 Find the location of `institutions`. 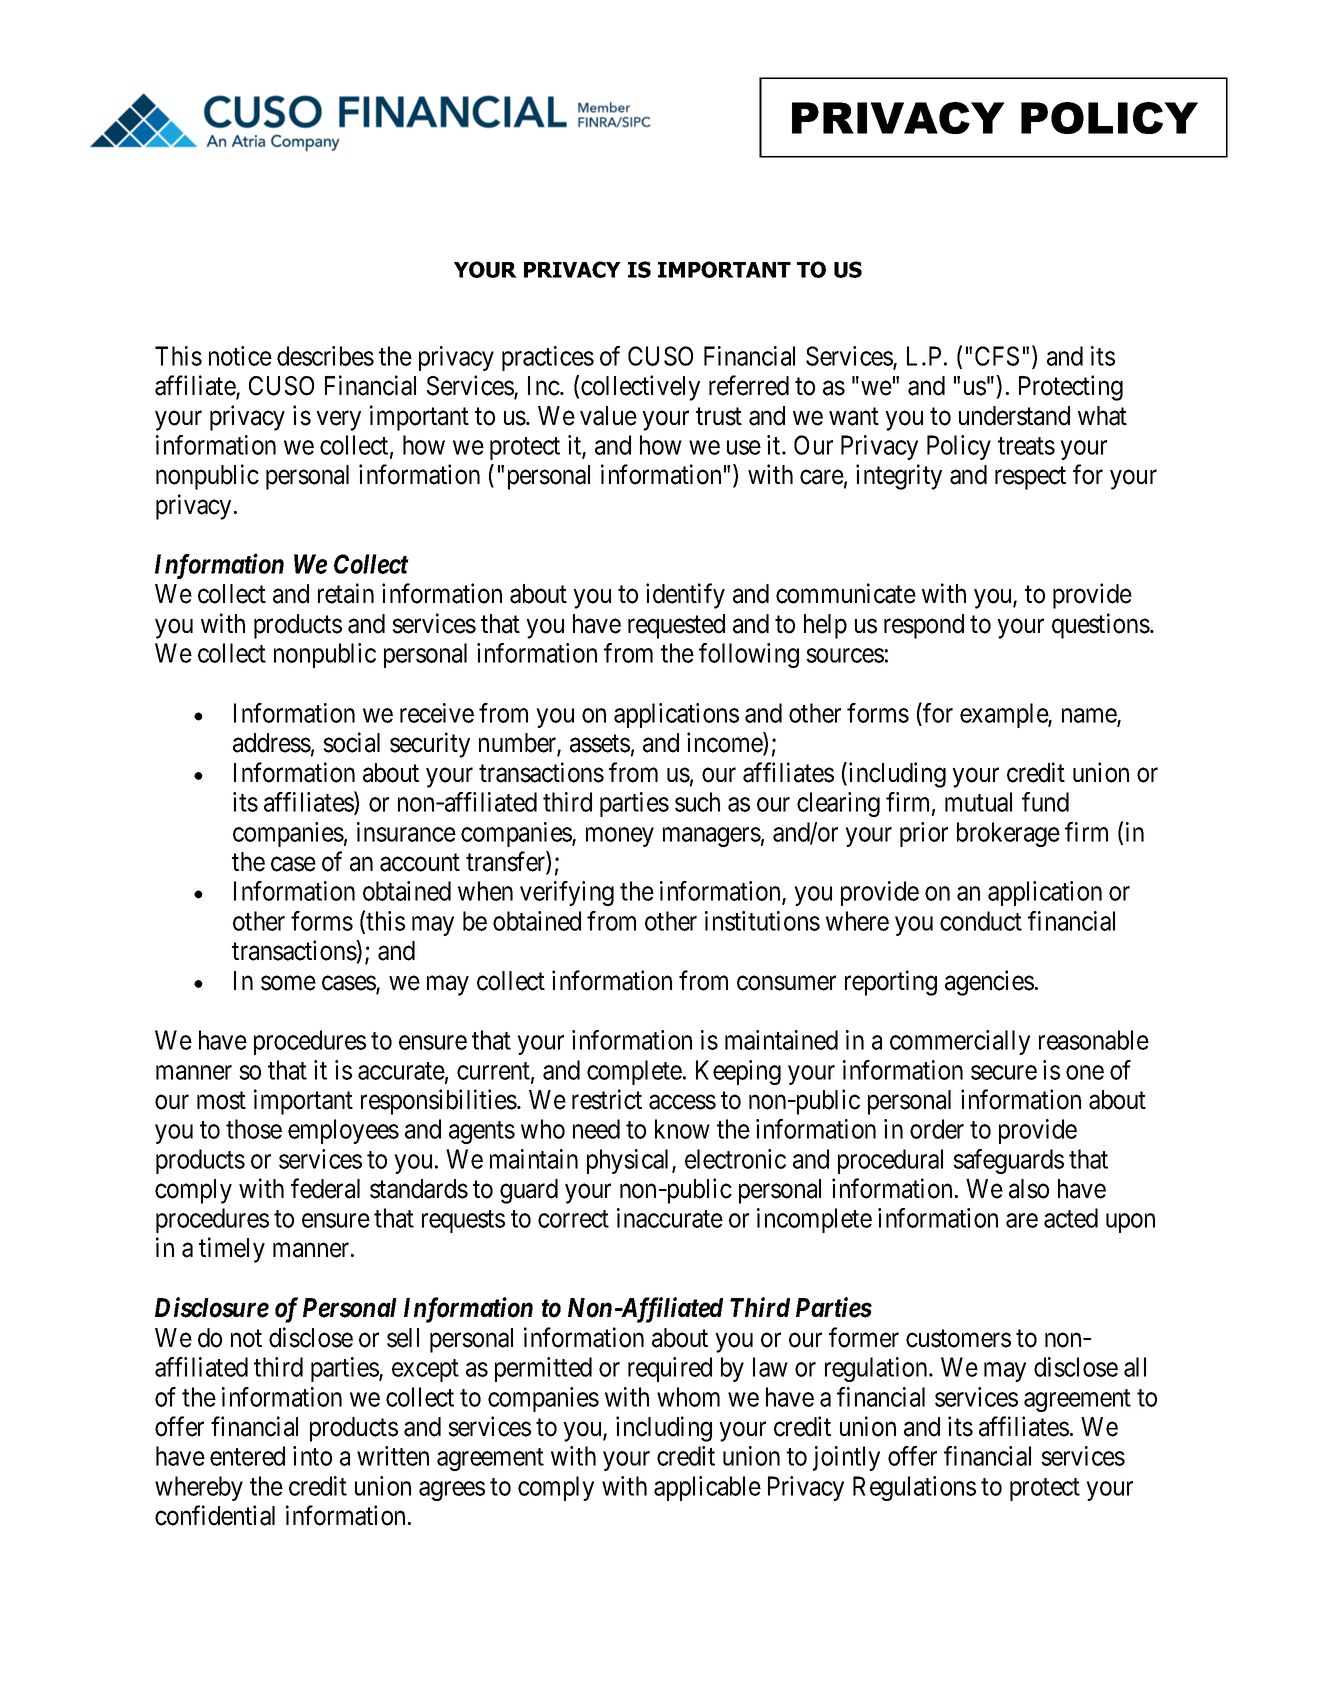

institutions is located at coordinates (762, 921).
